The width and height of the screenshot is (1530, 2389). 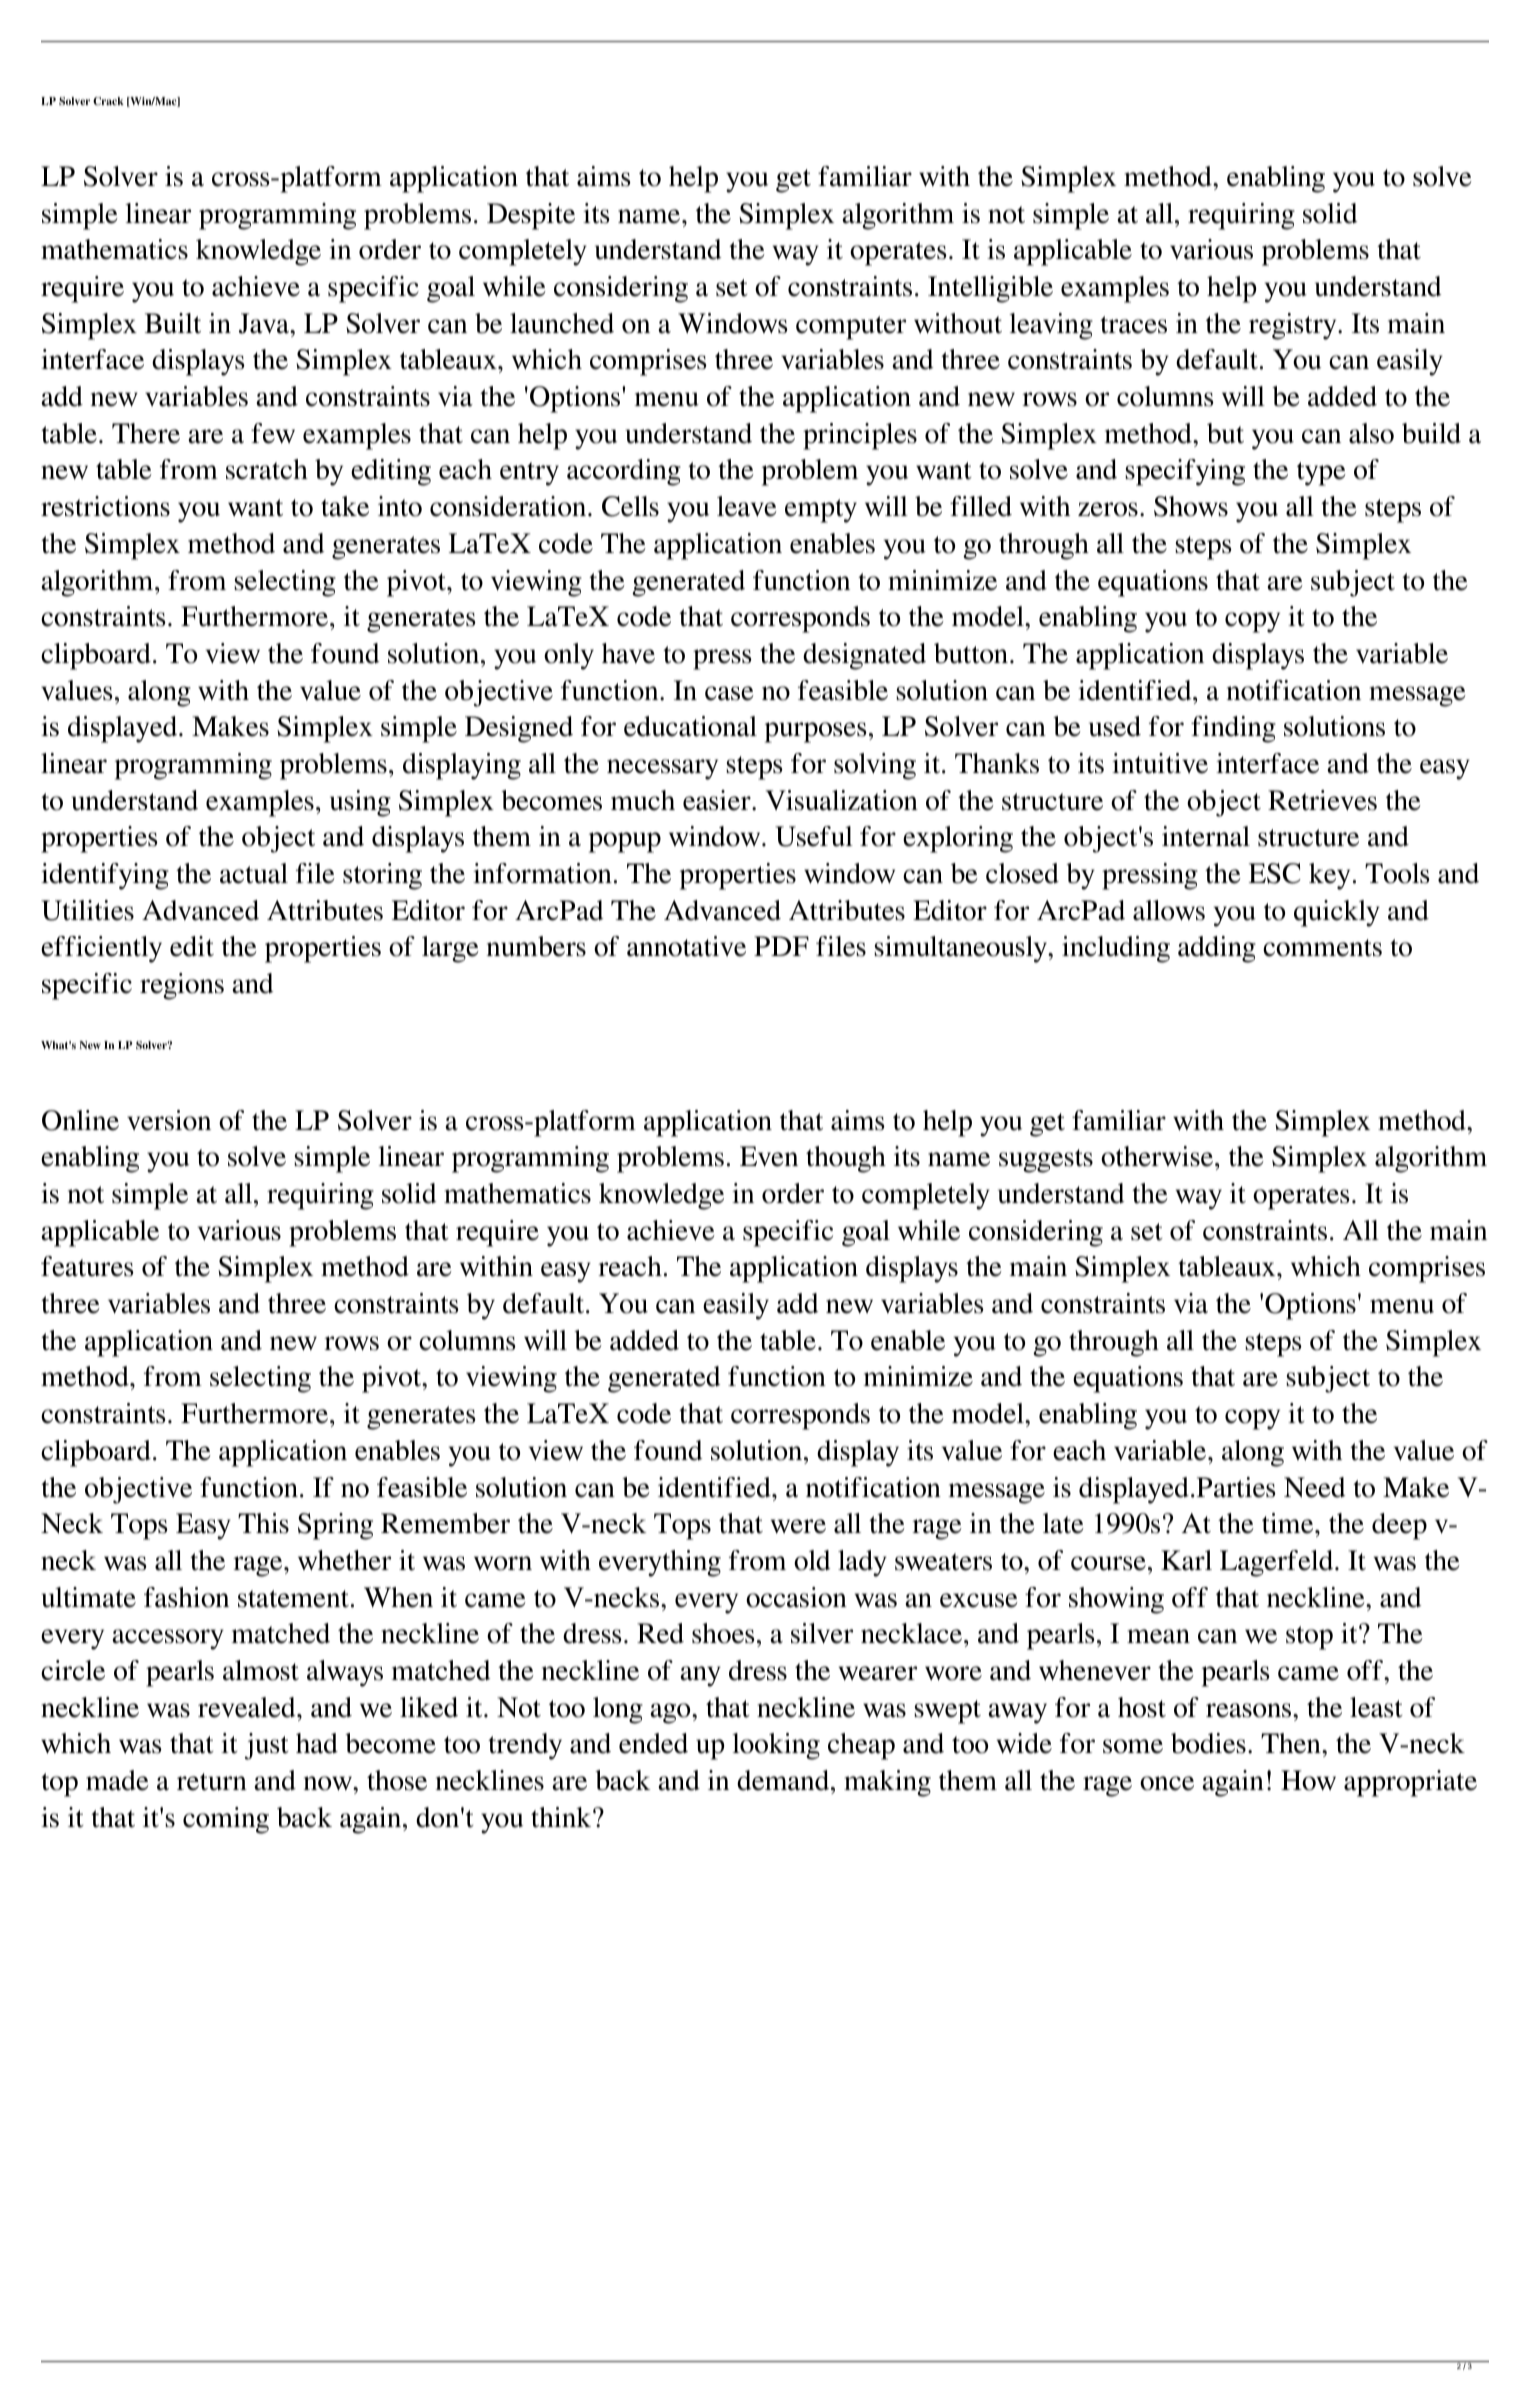 What do you see at coordinates (1157, 1156) in the screenshot?
I see `otherwise` at bounding box center [1157, 1156].
